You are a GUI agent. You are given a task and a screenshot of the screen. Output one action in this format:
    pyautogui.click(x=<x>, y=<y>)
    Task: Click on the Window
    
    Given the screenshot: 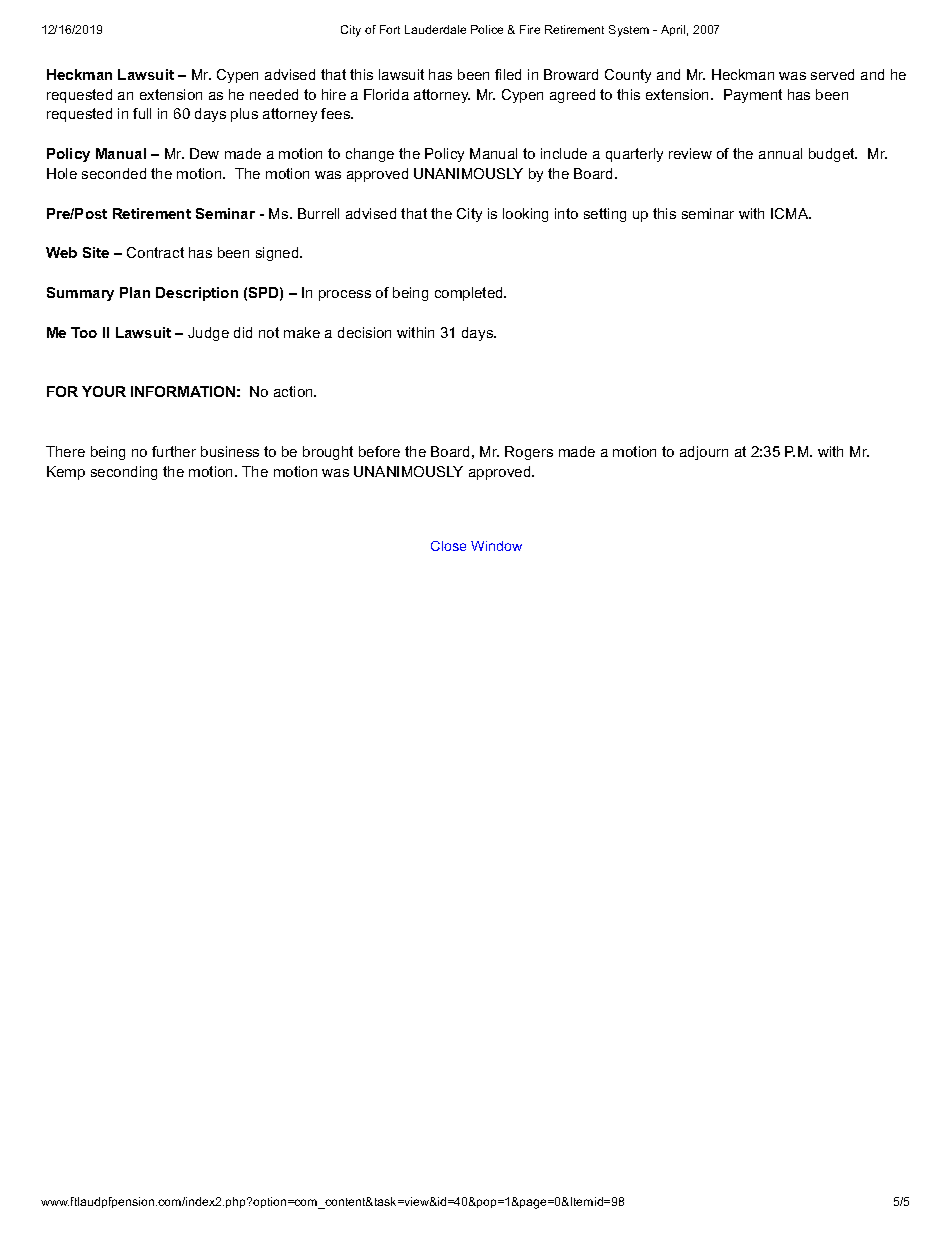 What is the action you would take?
    pyautogui.click(x=496, y=546)
